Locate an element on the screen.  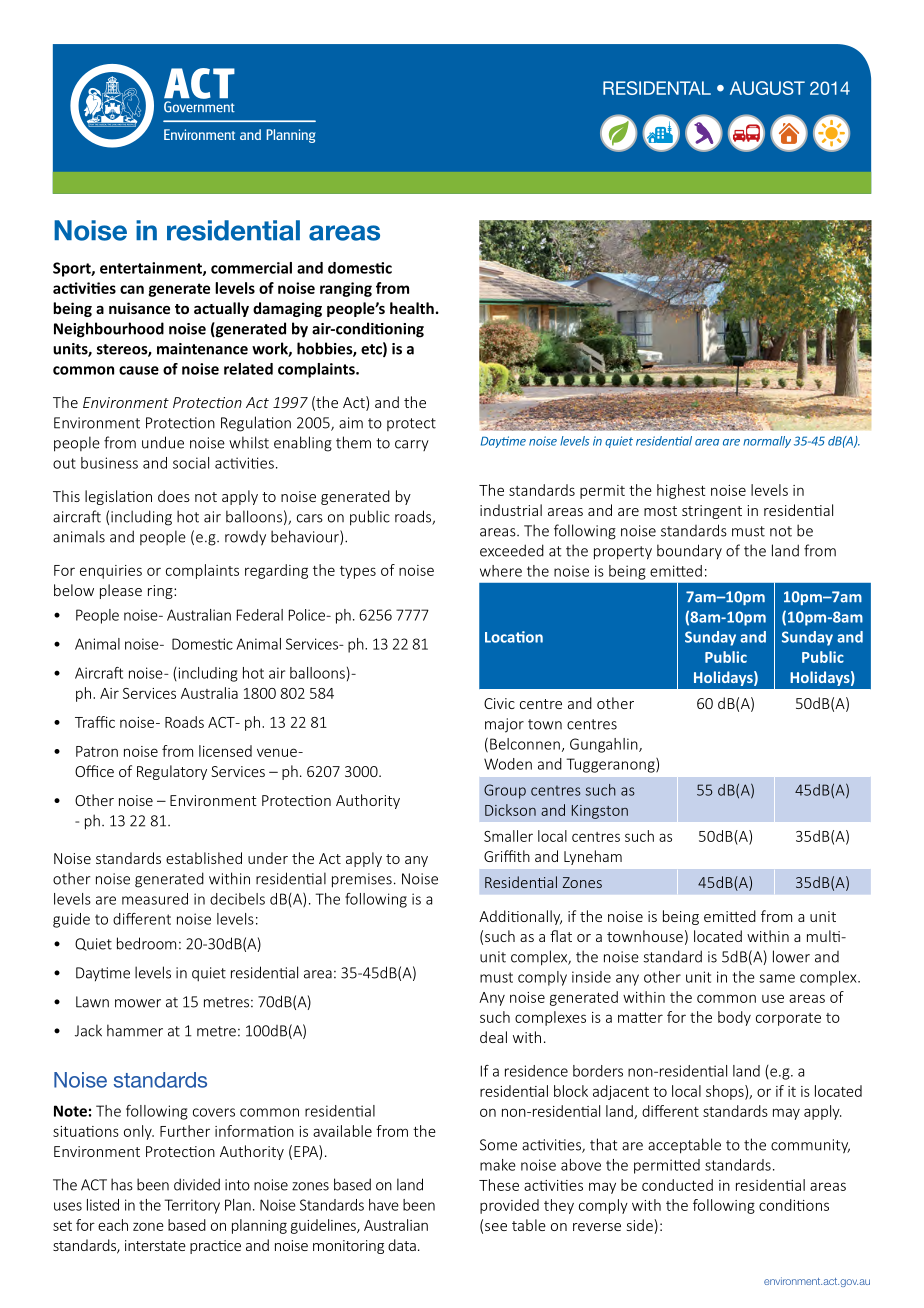
AUGUST is located at coordinates (767, 88).
